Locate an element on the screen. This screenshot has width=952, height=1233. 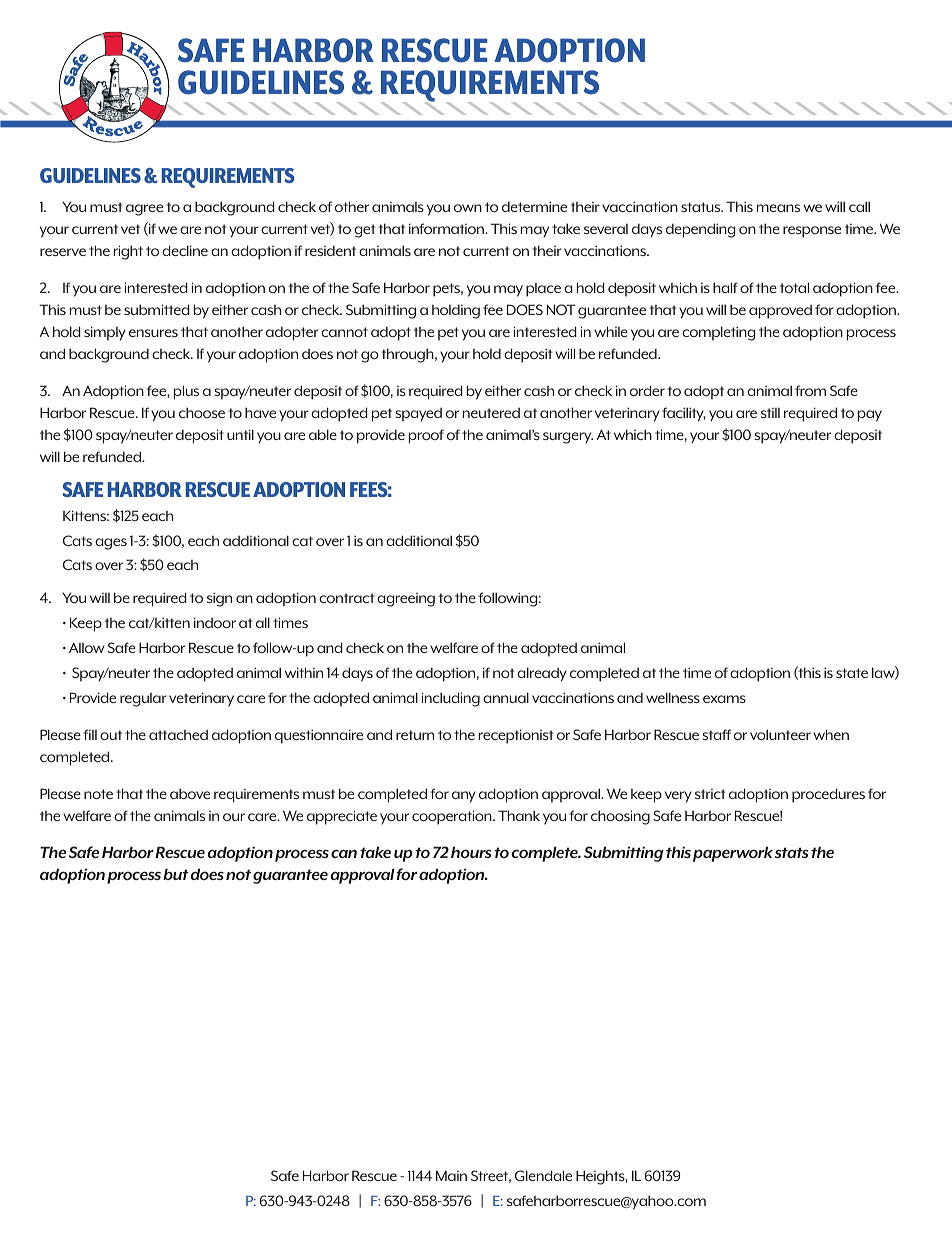
above is located at coordinates (190, 793).
